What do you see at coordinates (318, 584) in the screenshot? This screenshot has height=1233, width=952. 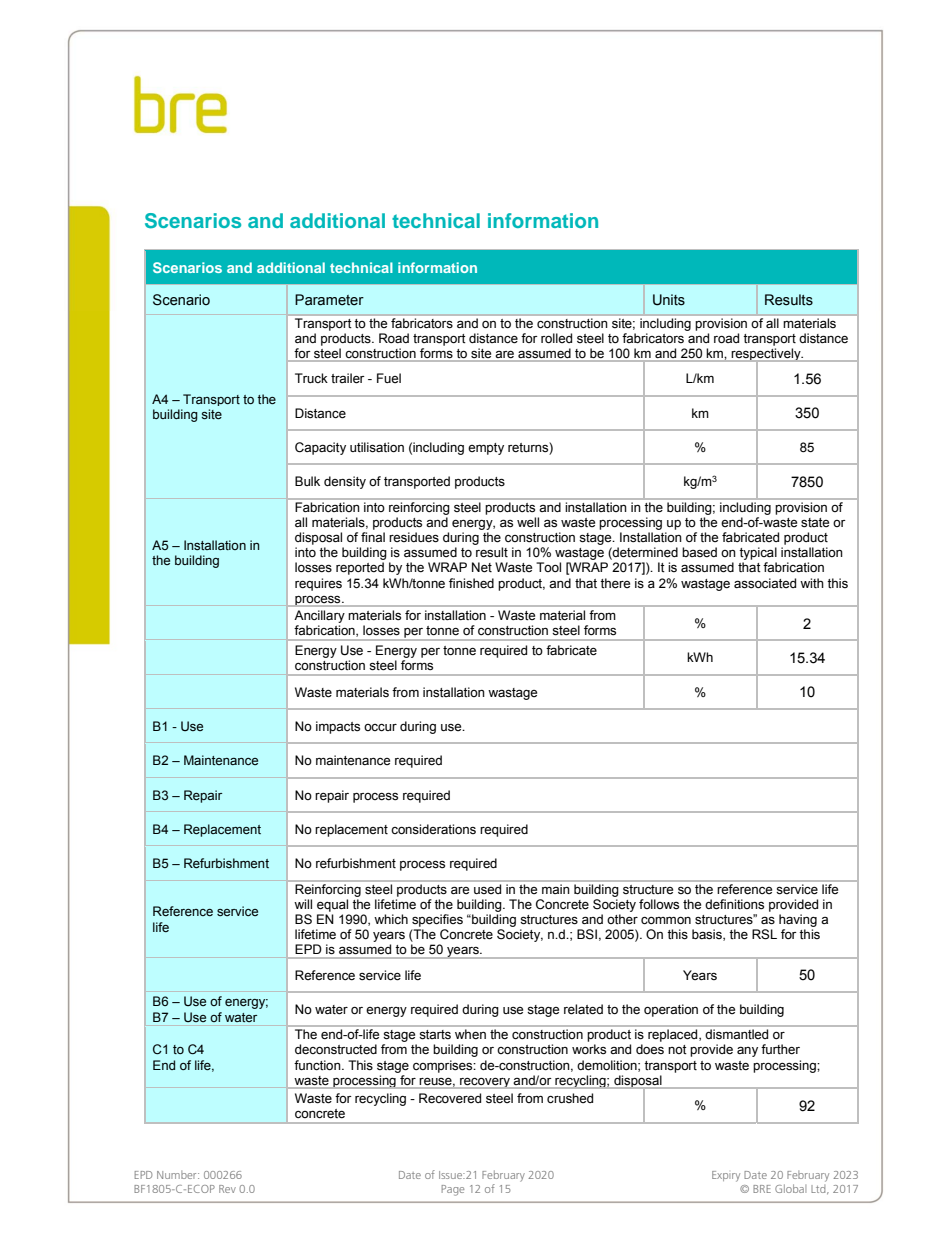 I see `requires` at bounding box center [318, 584].
